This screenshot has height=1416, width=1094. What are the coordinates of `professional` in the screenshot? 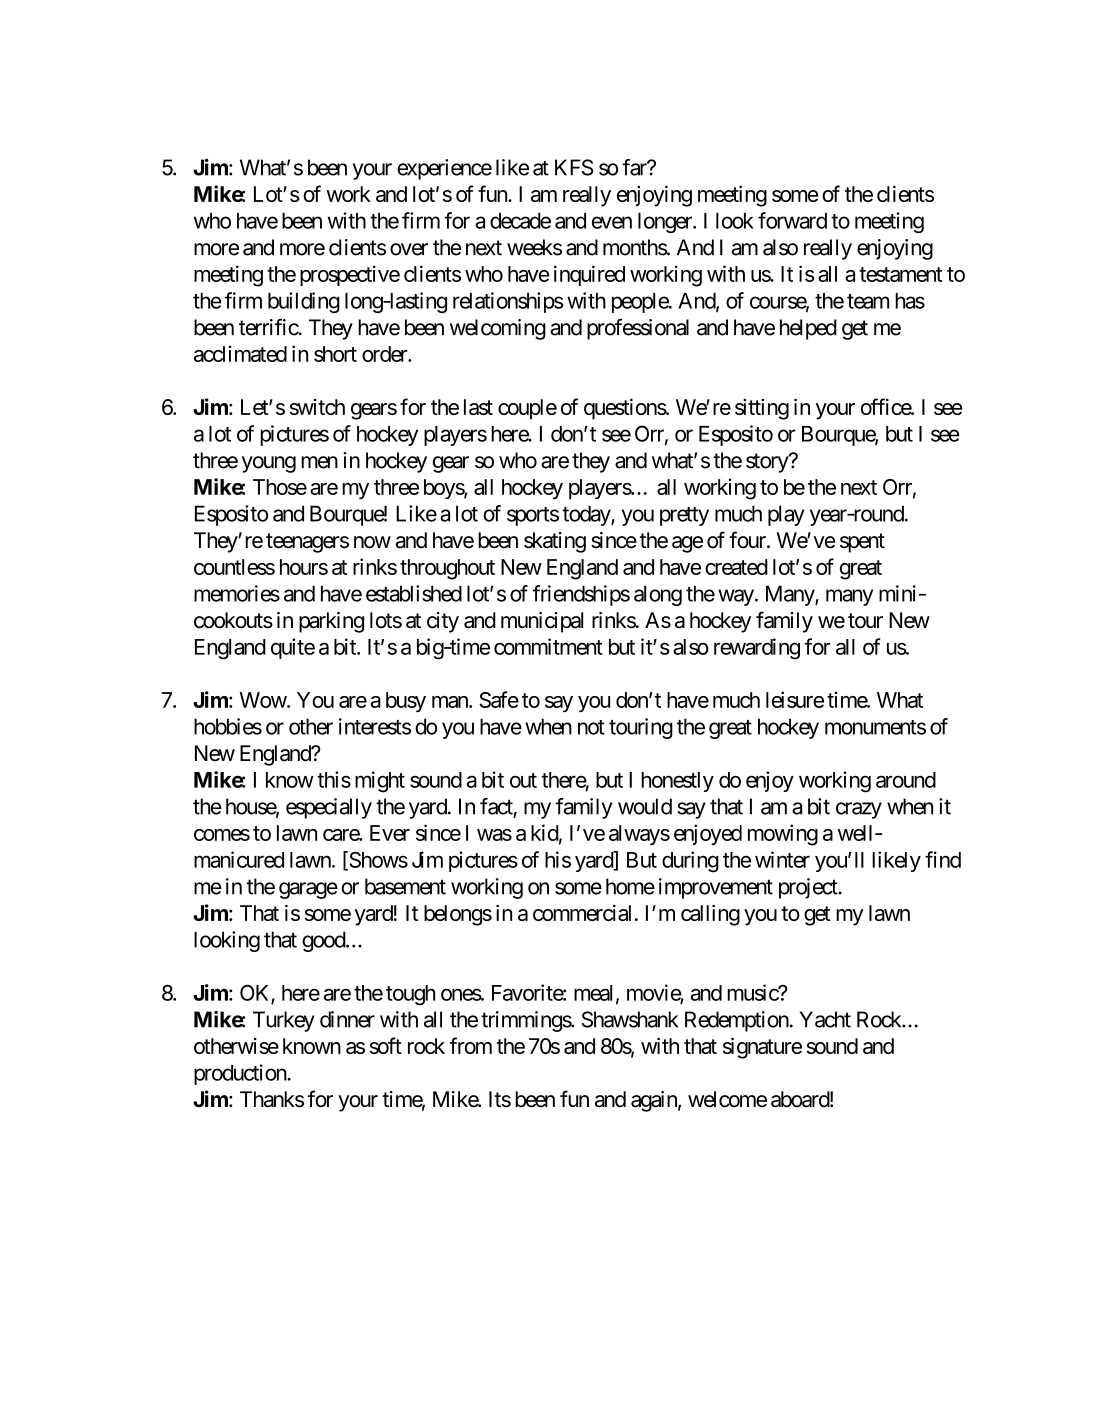 It's located at (638, 329).
